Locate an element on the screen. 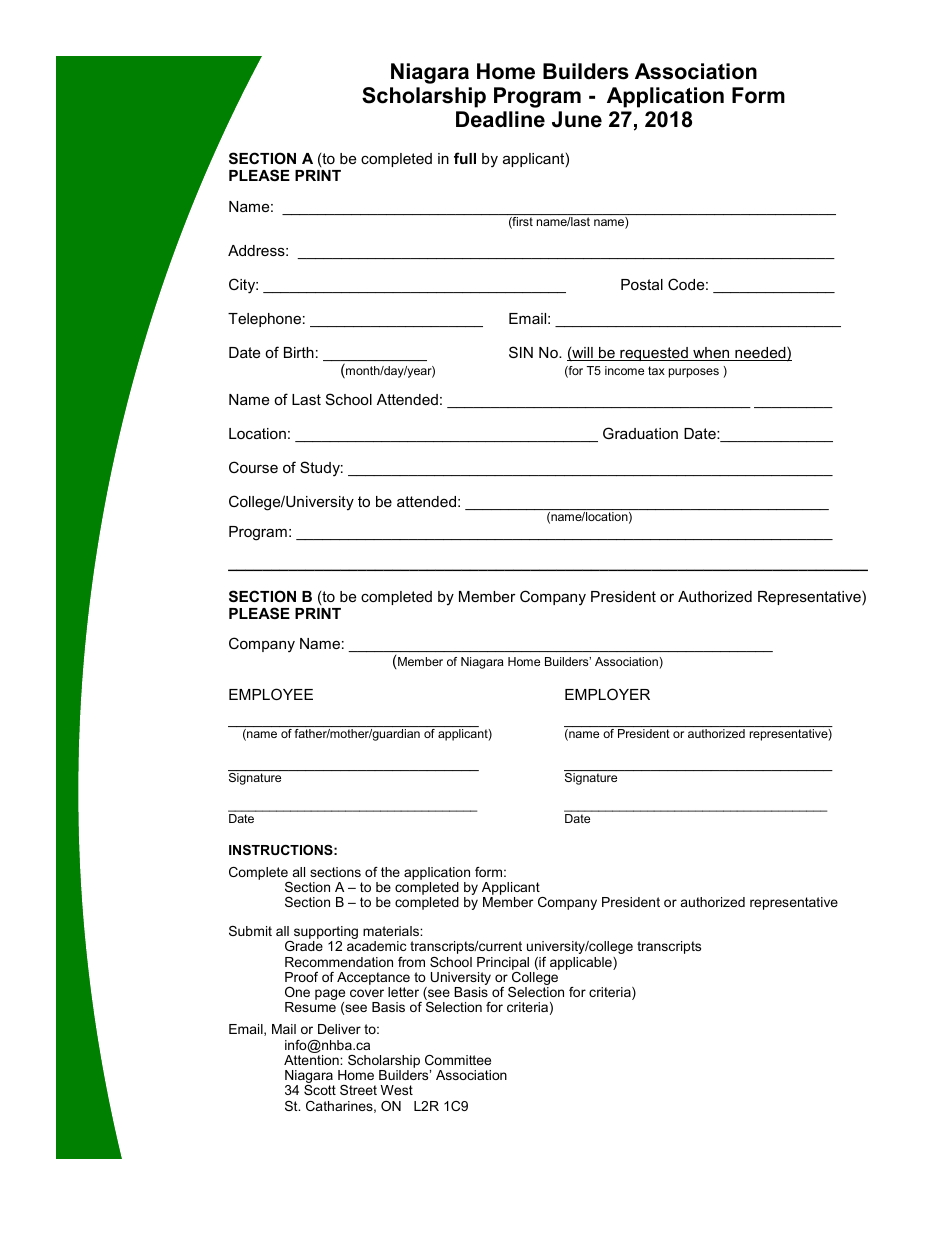  full is located at coordinates (465, 158).
